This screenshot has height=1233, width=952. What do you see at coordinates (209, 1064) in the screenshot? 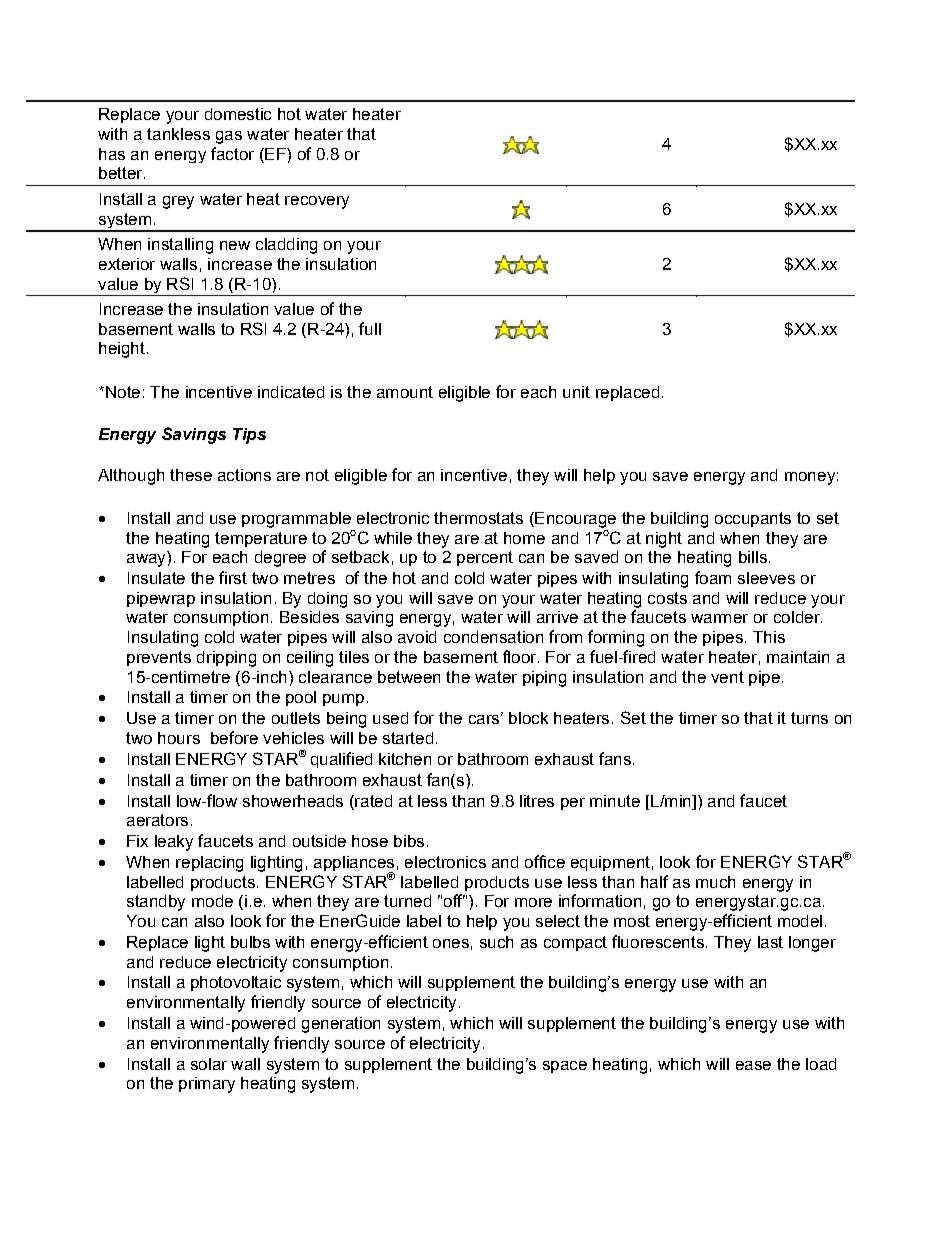
I see `solar` at bounding box center [209, 1064].
